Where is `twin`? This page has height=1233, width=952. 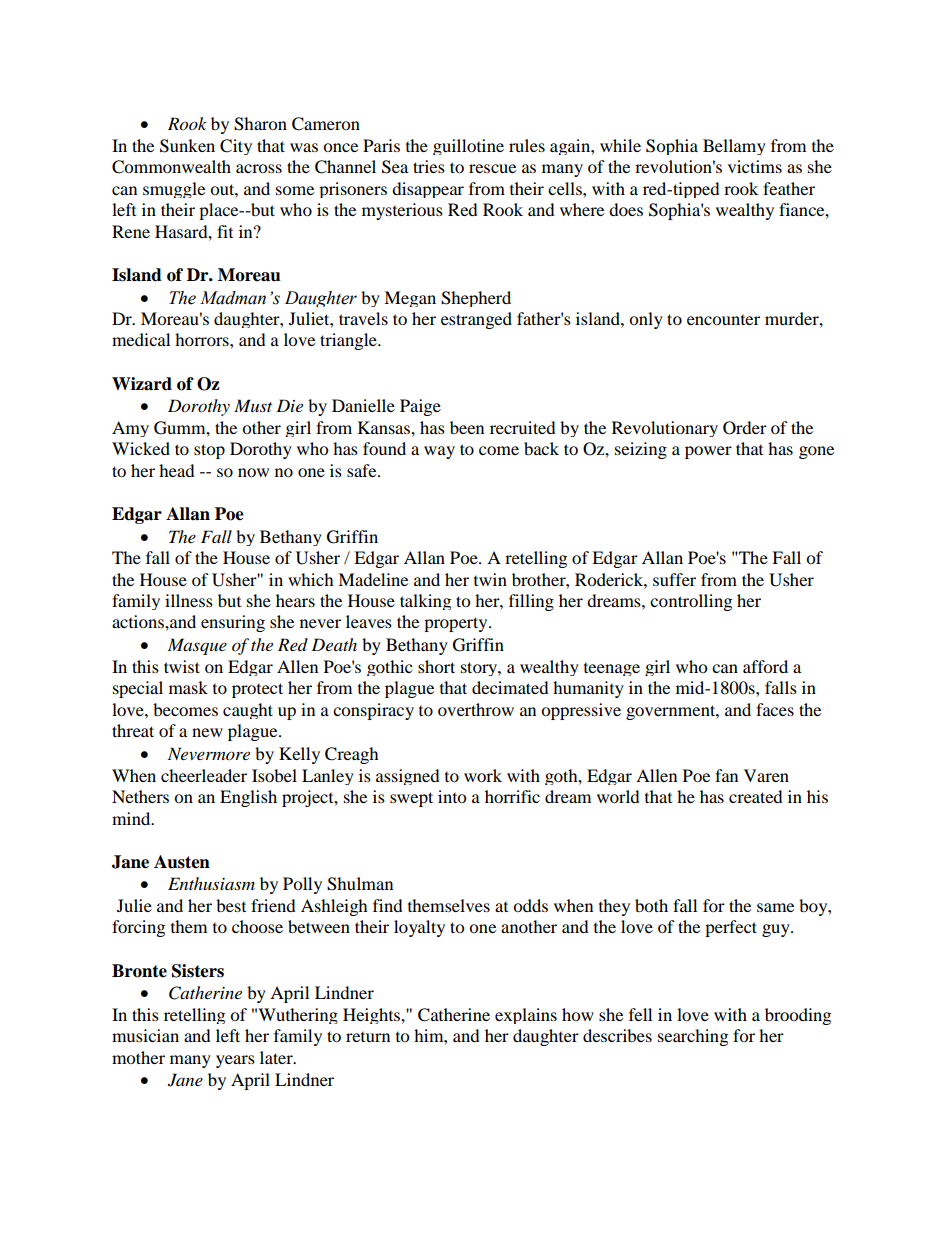
twin is located at coordinates (490, 579).
